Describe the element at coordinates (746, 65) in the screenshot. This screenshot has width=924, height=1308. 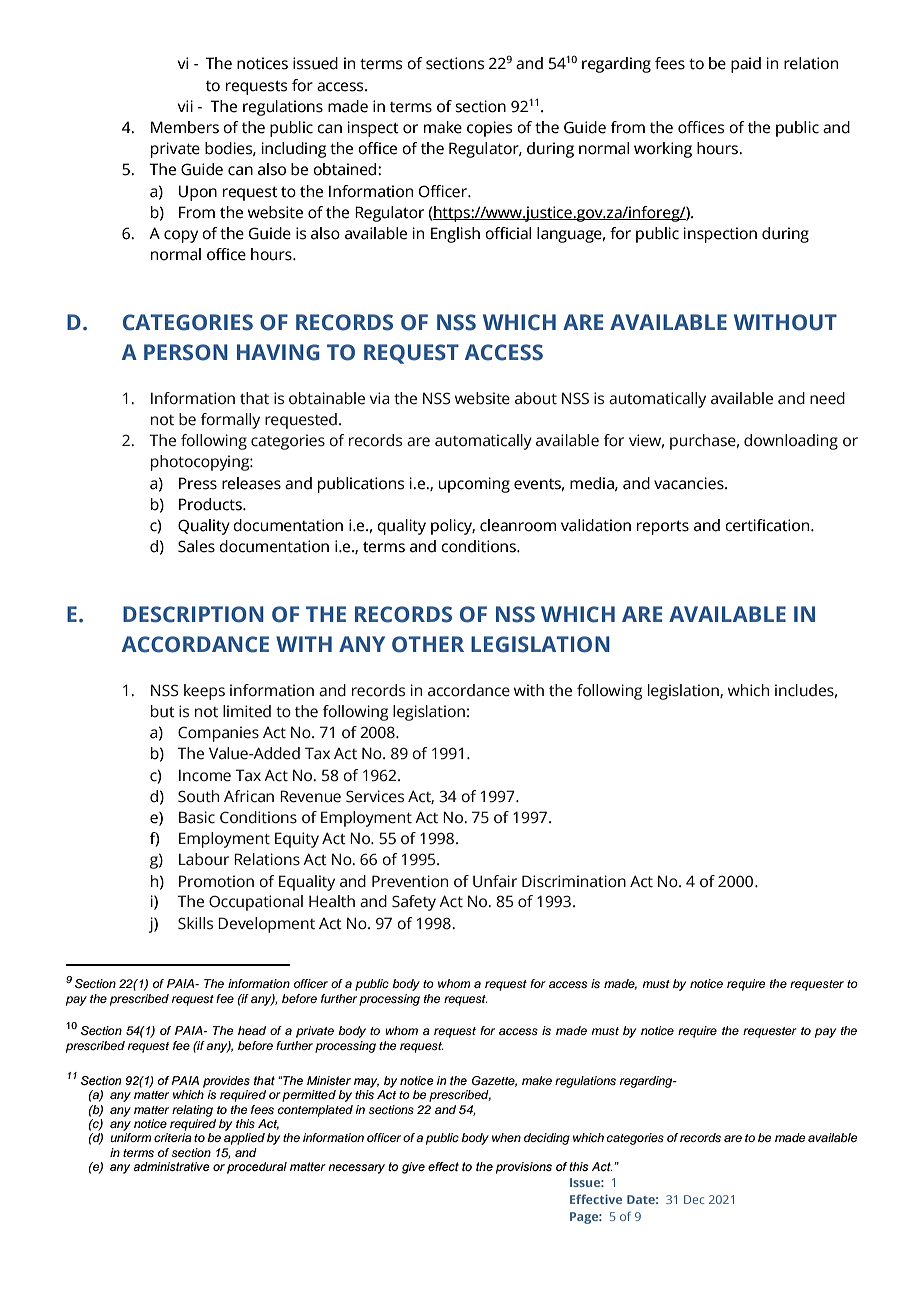
I see `paid` at that location.
